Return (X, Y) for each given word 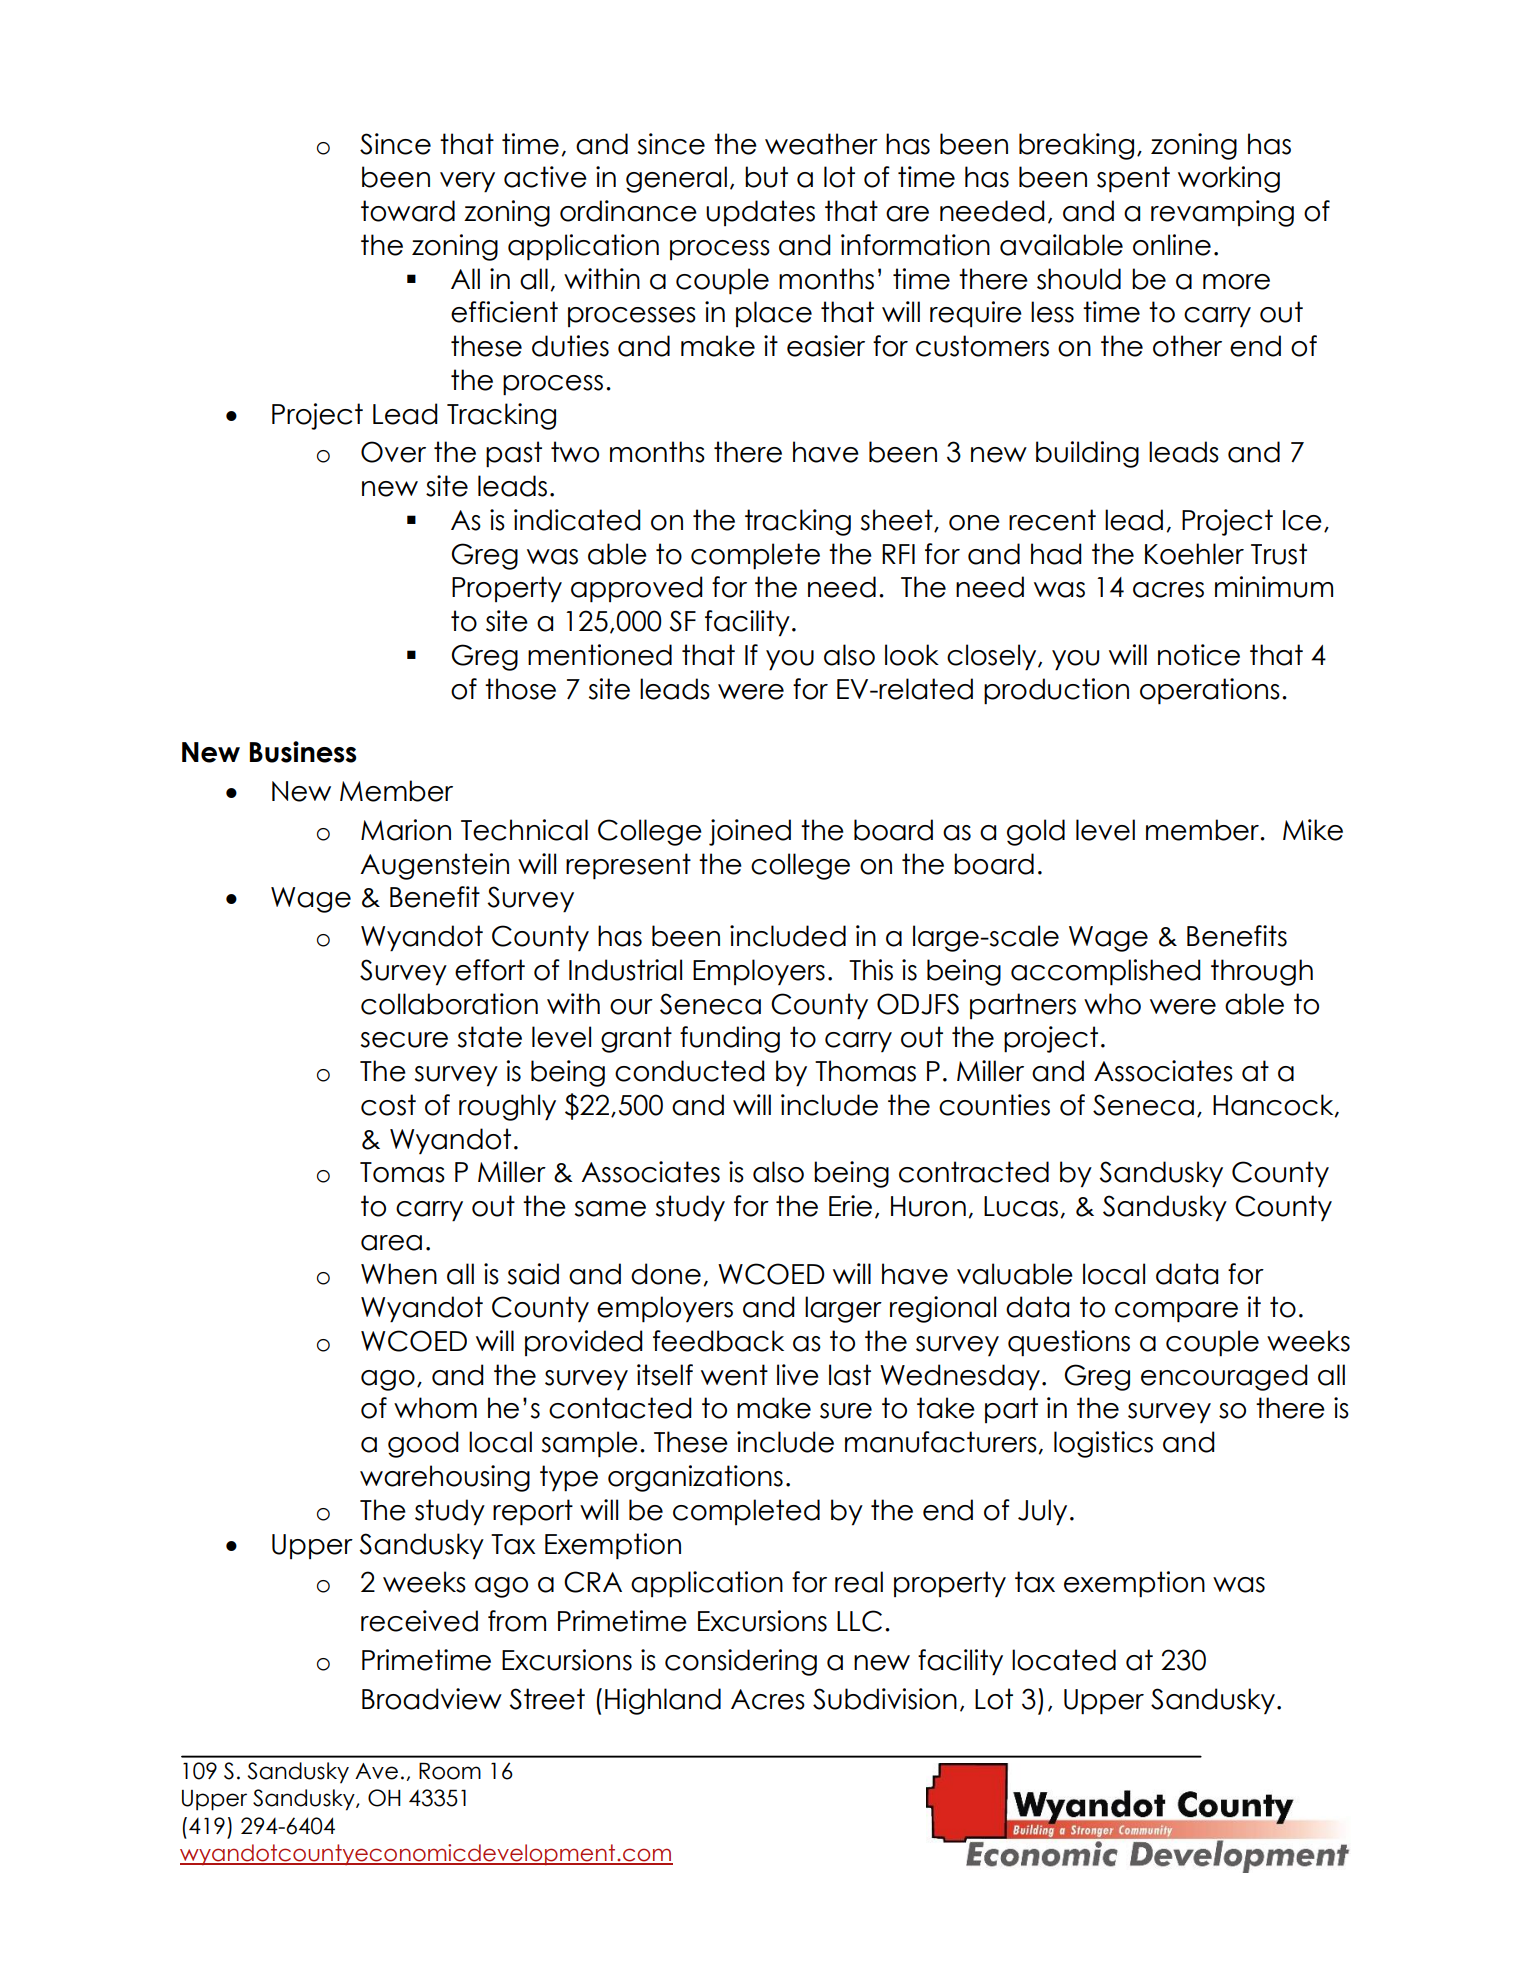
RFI (898, 554)
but (766, 177)
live (798, 1375)
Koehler (1194, 554)
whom (435, 1408)
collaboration (449, 1004)
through (1262, 972)
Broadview (432, 1699)
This (871, 970)
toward (408, 211)
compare (1176, 1312)
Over (393, 452)
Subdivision (885, 1699)
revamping (1222, 213)
